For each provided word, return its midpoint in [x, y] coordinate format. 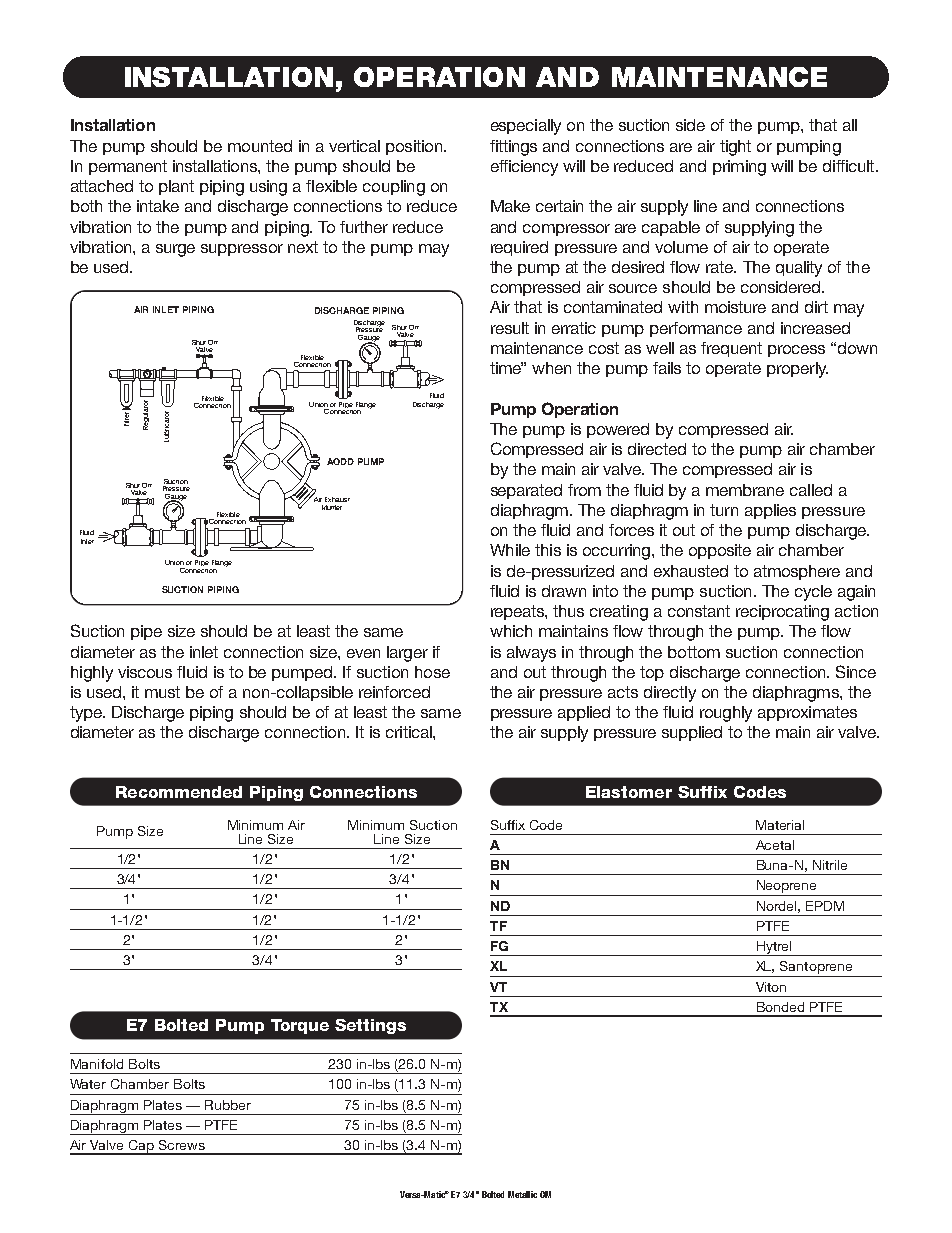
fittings [513, 148]
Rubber [228, 1105]
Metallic [522, 1194]
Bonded [780, 1007]
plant [176, 187]
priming [739, 168]
